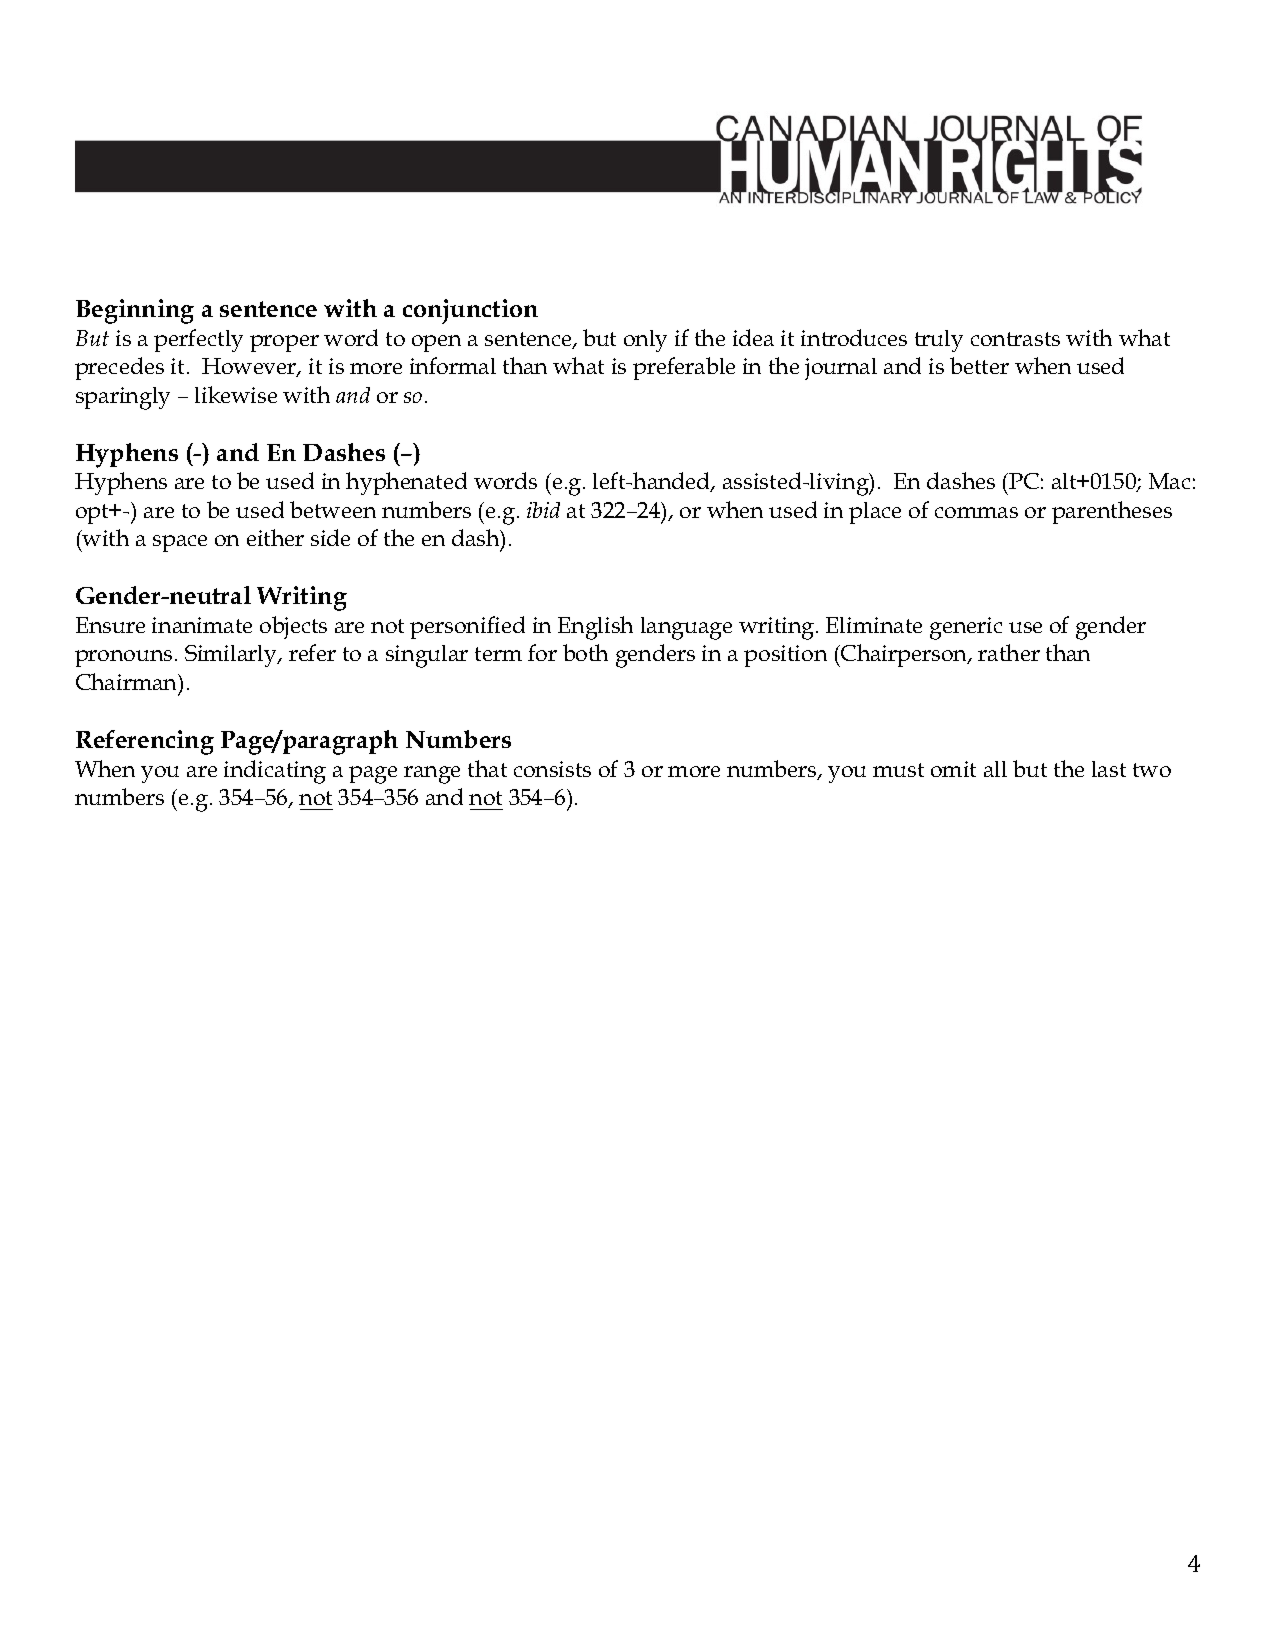 This screenshot has width=1277, height=1652. Describe the element at coordinates (979, 365) in the screenshot. I see `better` at that location.
